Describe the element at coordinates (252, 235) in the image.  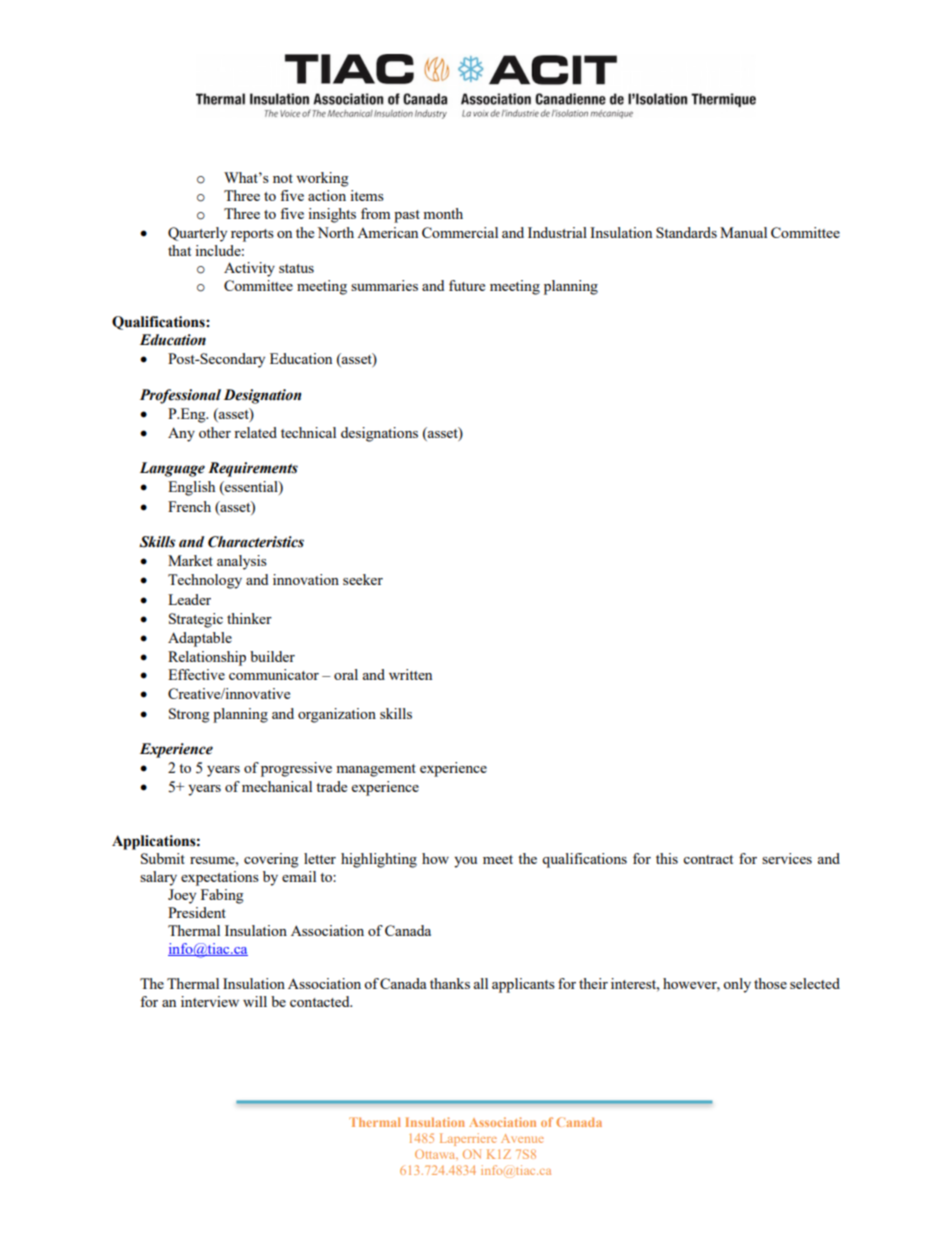
I see `reports` at that location.
